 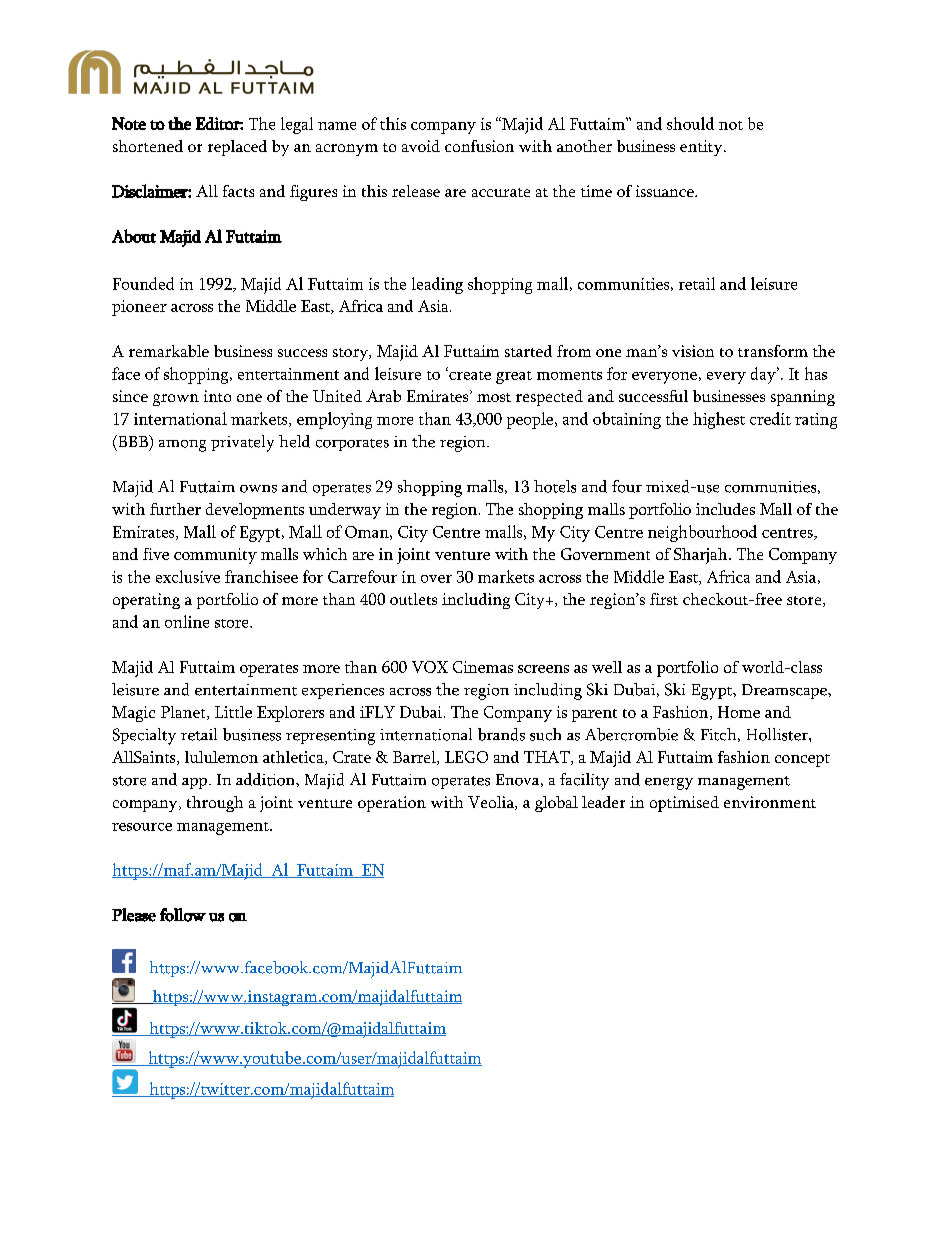 What do you see at coordinates (725, 509) in the document?
I see `includes` at bounding box center [725, 509].
